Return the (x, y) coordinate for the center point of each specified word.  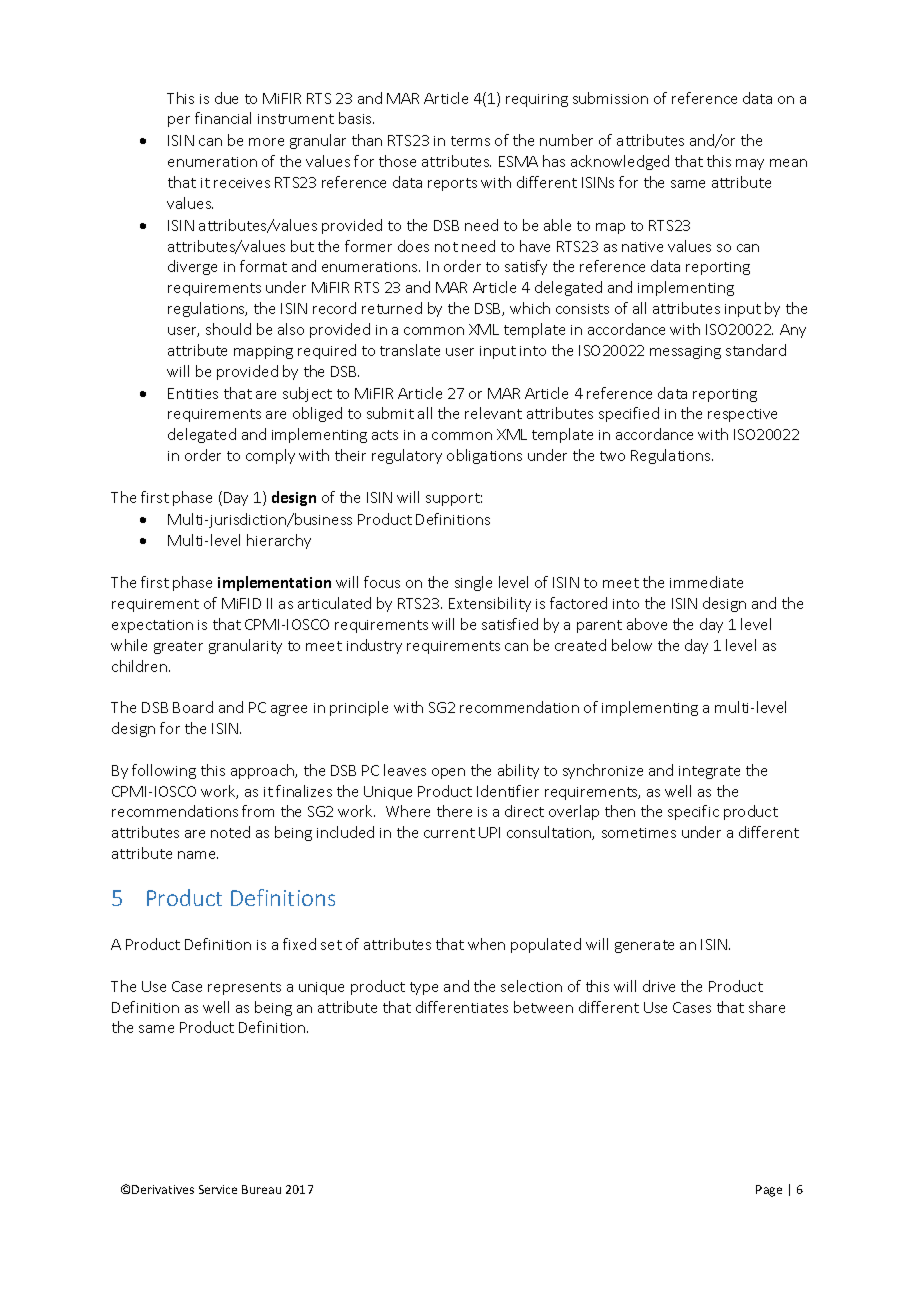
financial (223, 118)
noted (230, 832)
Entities (193, 393)
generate (644, 946)
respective (742, 415)
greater (178, 647)
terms (470, 141)
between (543, 1007)
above (647, 624)
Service (218, 1189)
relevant (493, 413)
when (486, 944)
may (750, 164)
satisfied (510, 624)
